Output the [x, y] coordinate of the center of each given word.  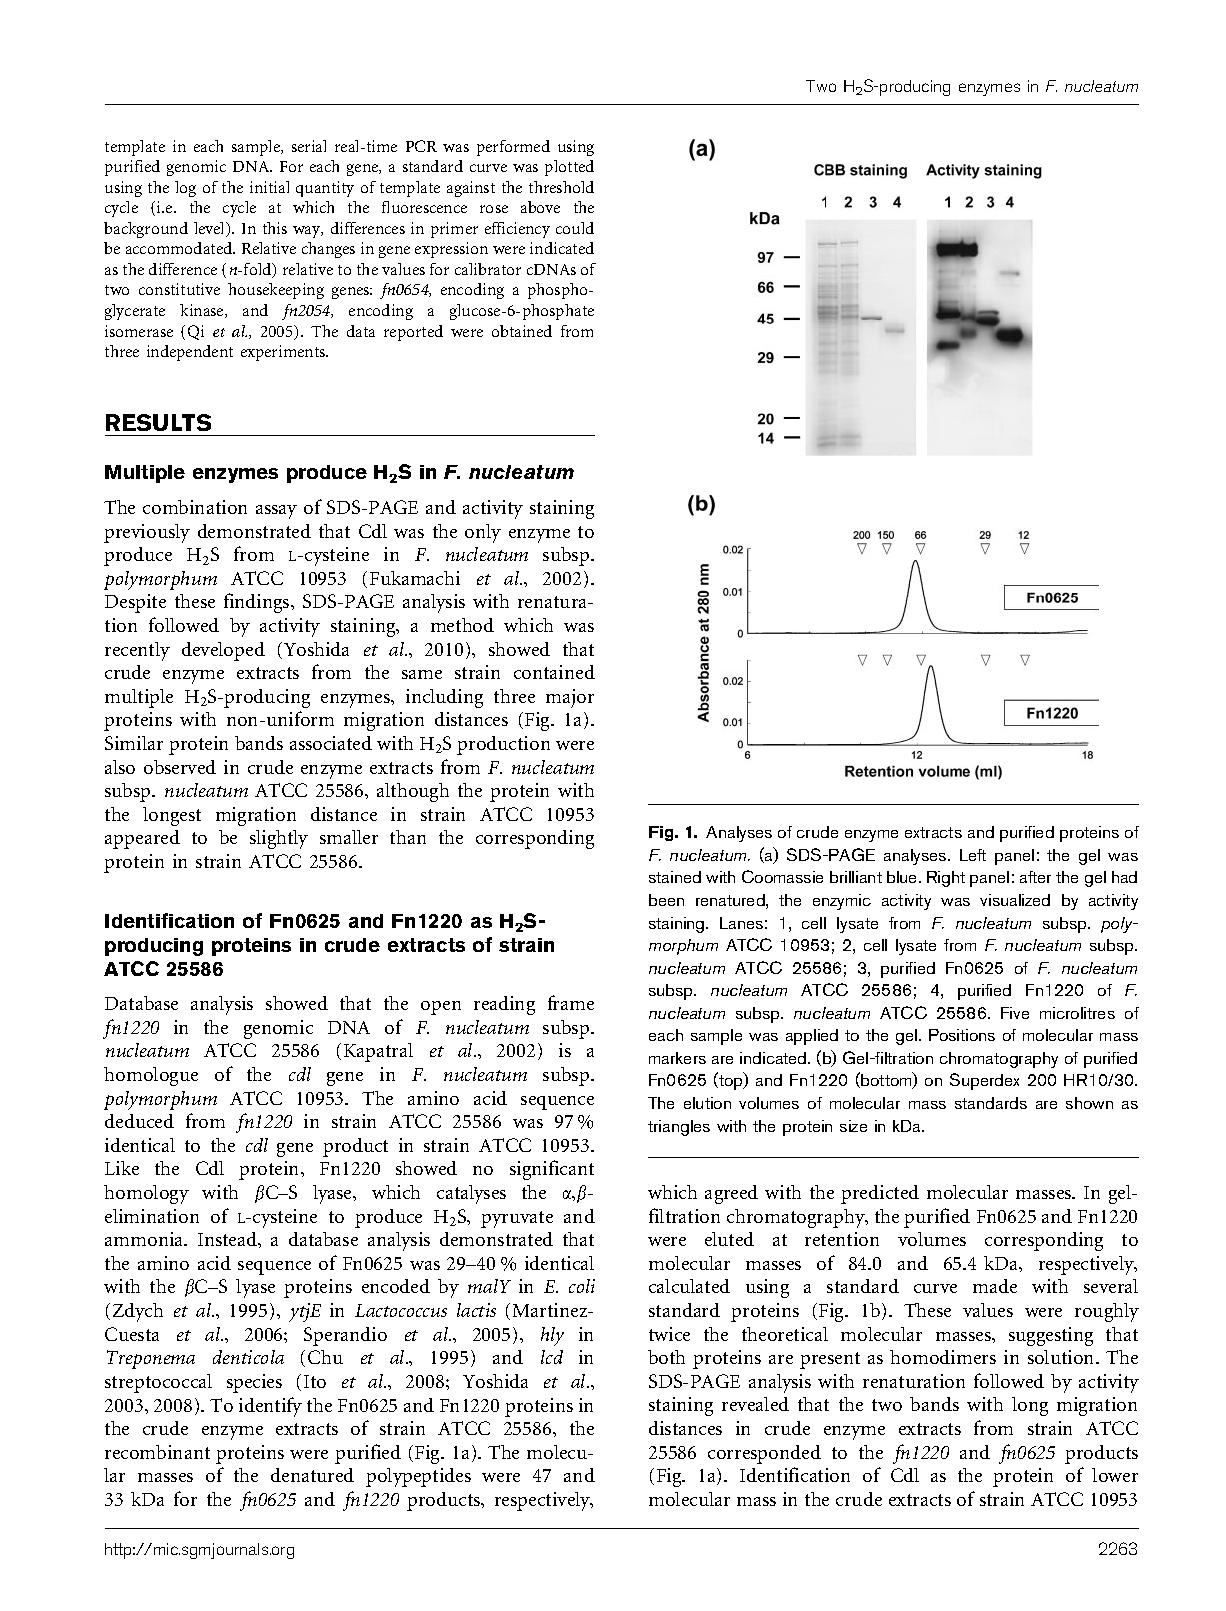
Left [973, 855]
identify [270, 1407]
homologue [151, 1076]
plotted [569, 168]
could [575, 228]
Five [1015, 1013]
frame [571, 1002]
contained [554, 672]
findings [258, 603]
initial [269, 187]
